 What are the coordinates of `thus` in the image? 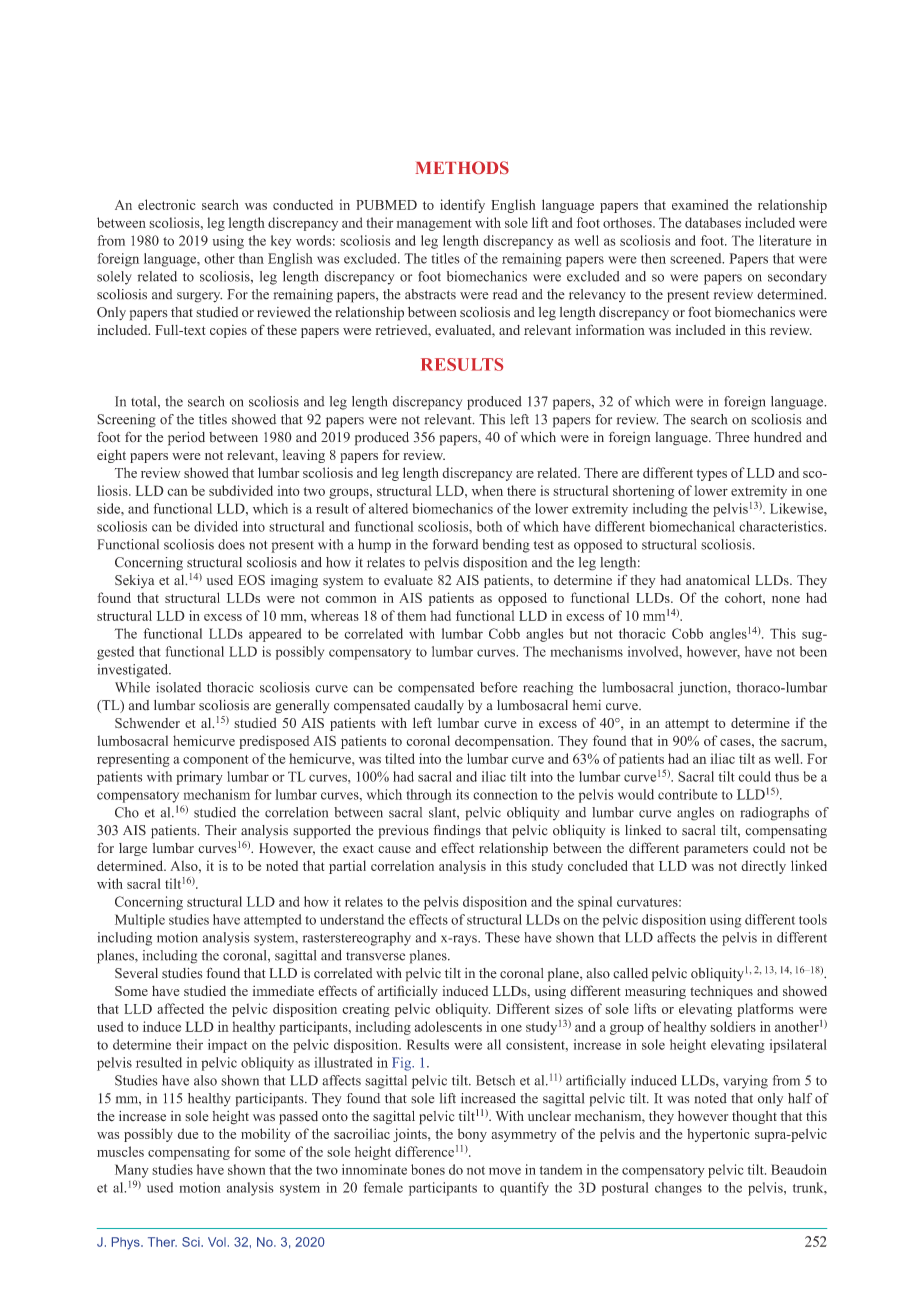 It's located at (787, 776).
